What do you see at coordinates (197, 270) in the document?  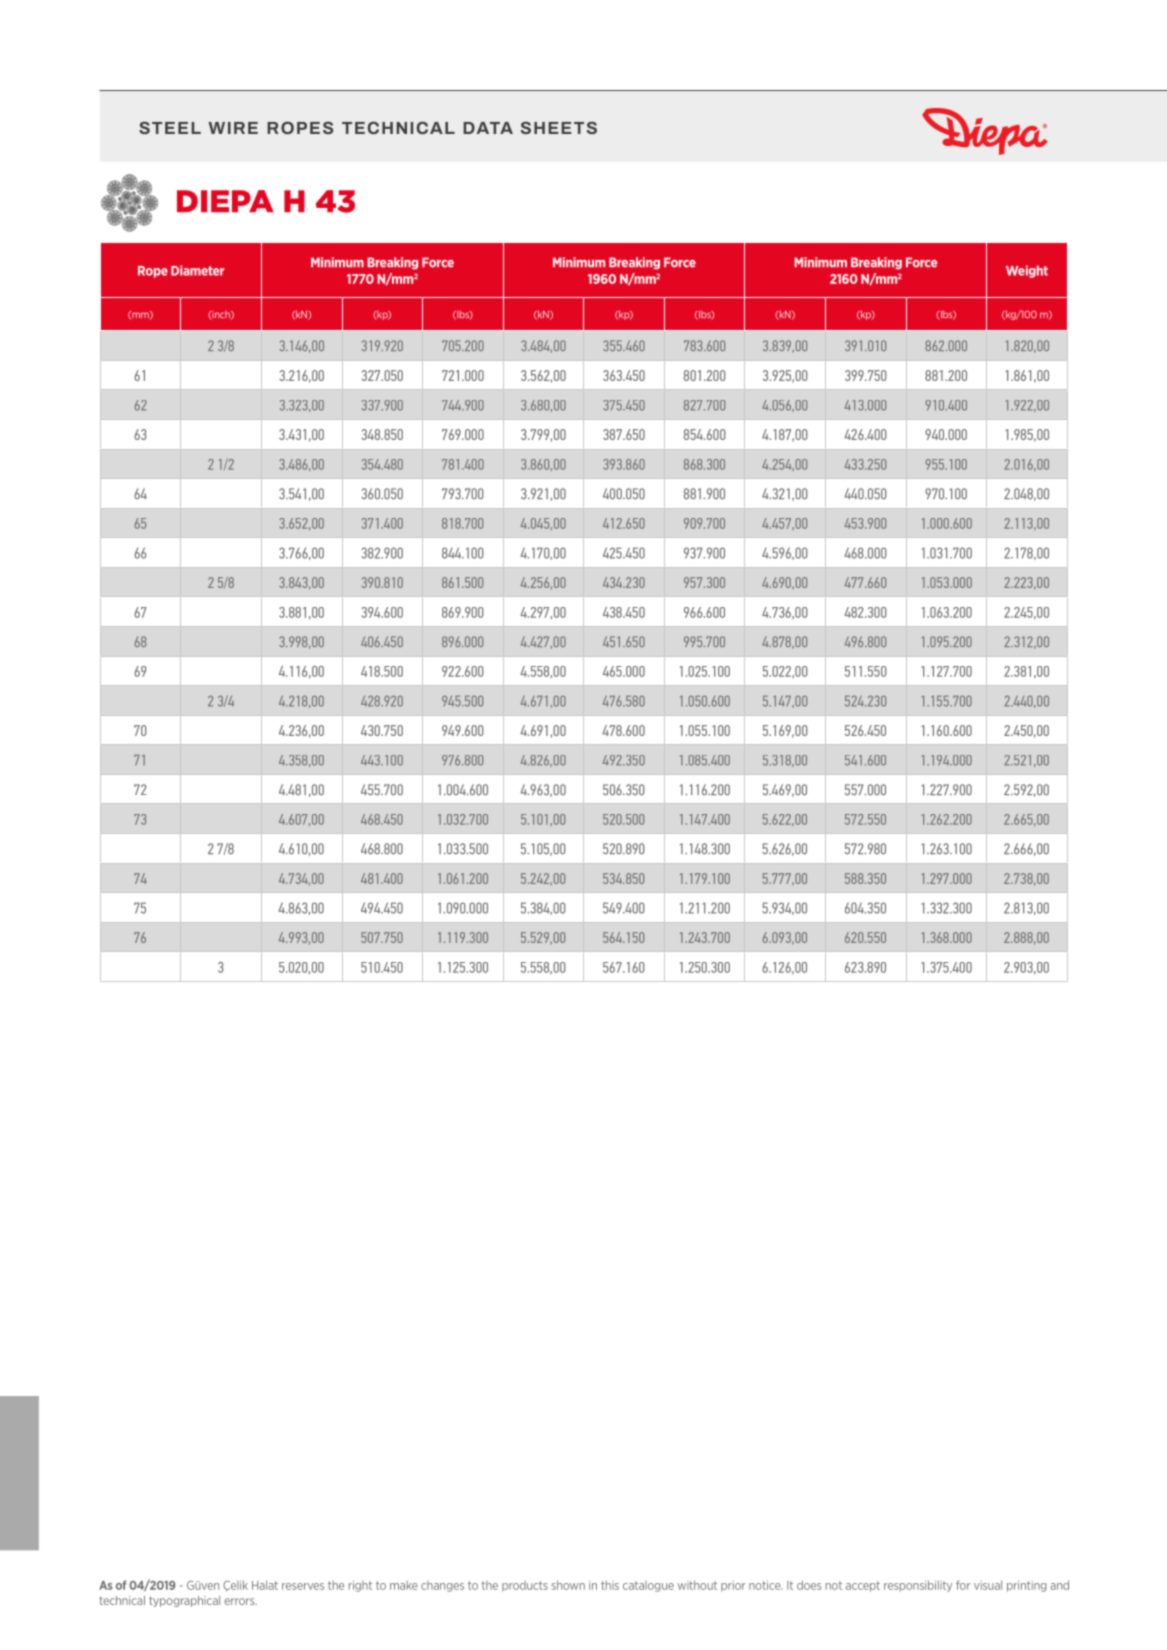 I see `Diameter` at bounding box center [197, 270].
